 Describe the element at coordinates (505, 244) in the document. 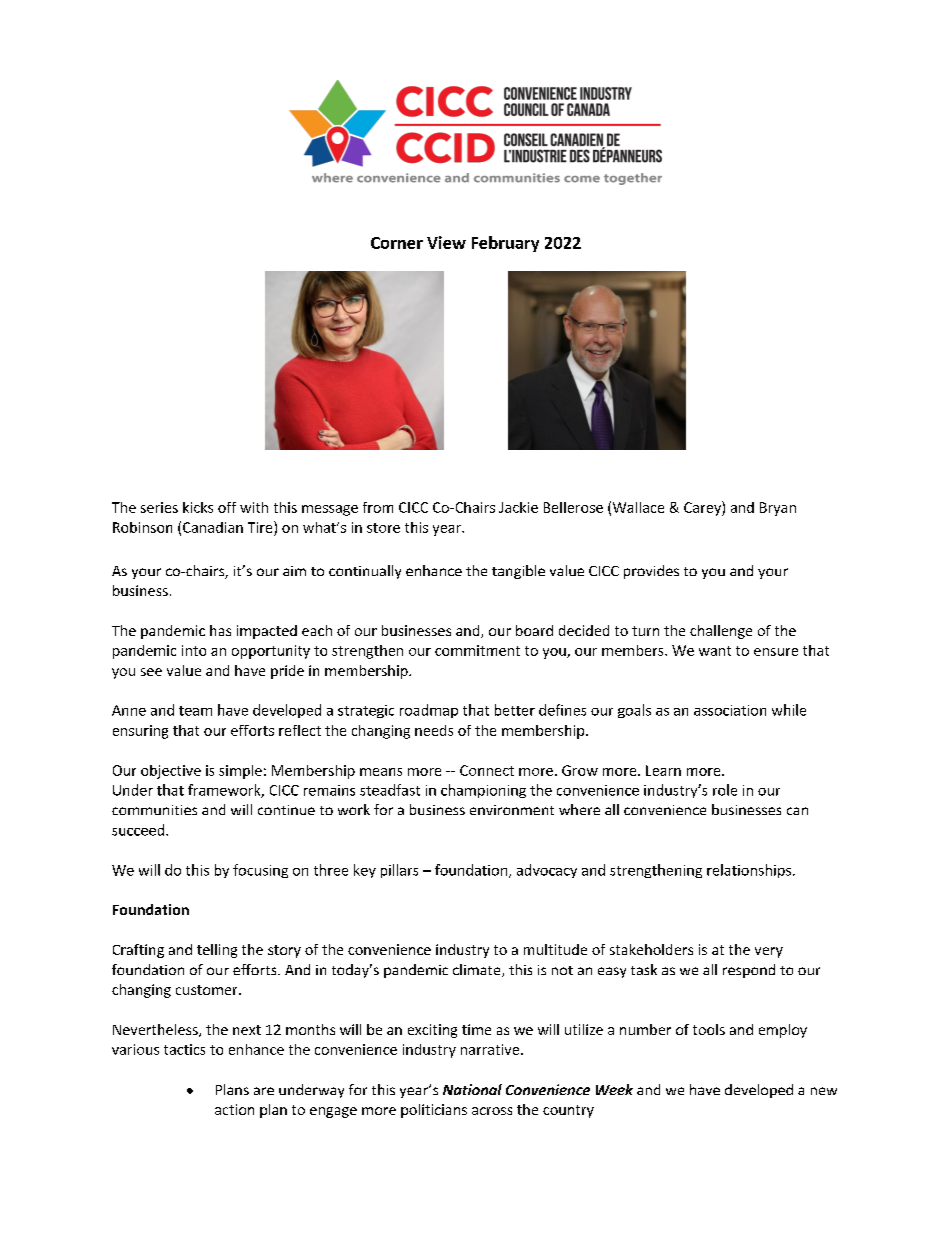

I see `February` at that location.
